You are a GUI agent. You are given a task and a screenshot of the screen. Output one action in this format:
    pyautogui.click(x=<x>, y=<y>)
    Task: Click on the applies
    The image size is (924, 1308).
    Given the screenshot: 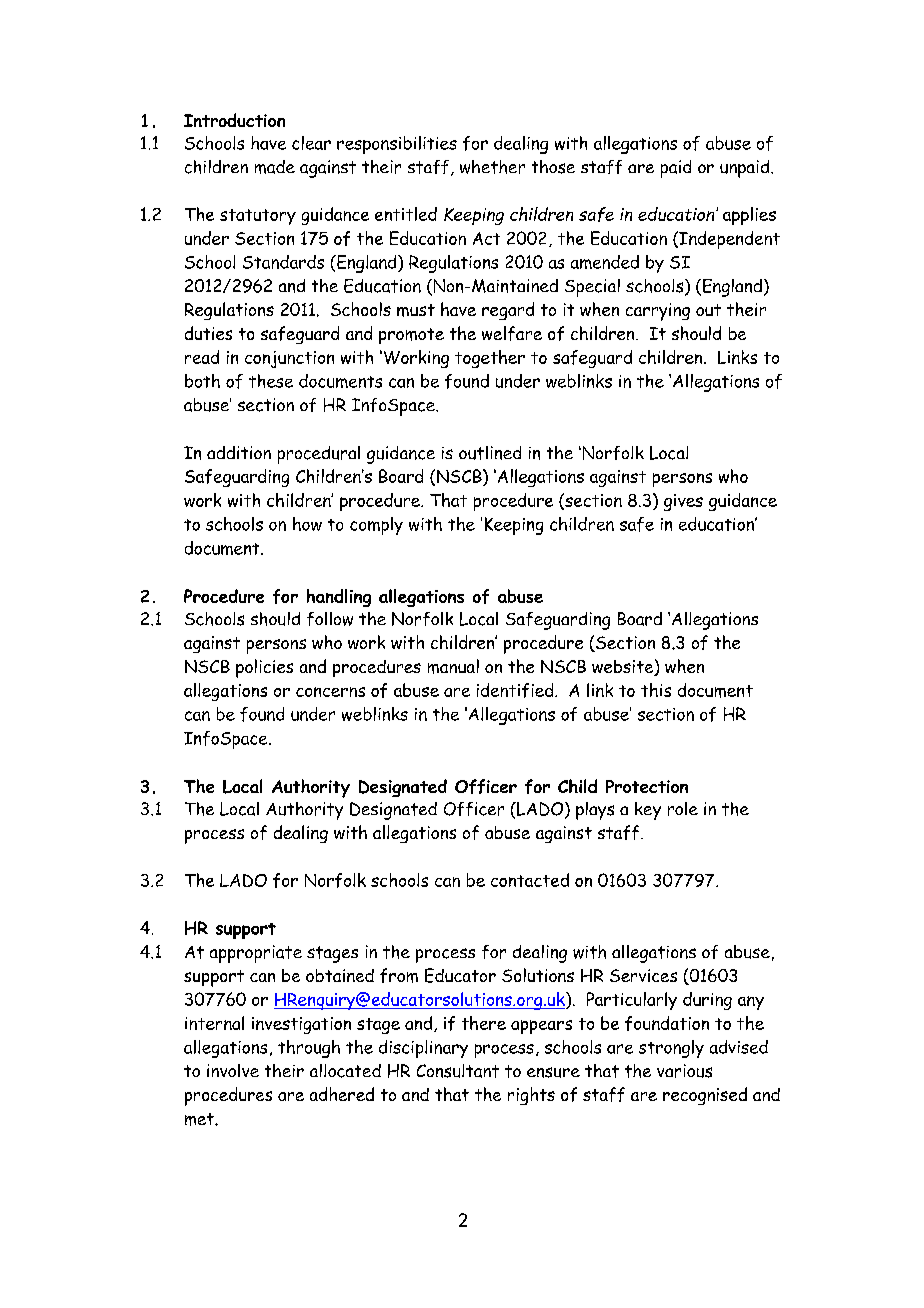 What is the action you would take?
    pyautogui.click(x=749, y=216)
